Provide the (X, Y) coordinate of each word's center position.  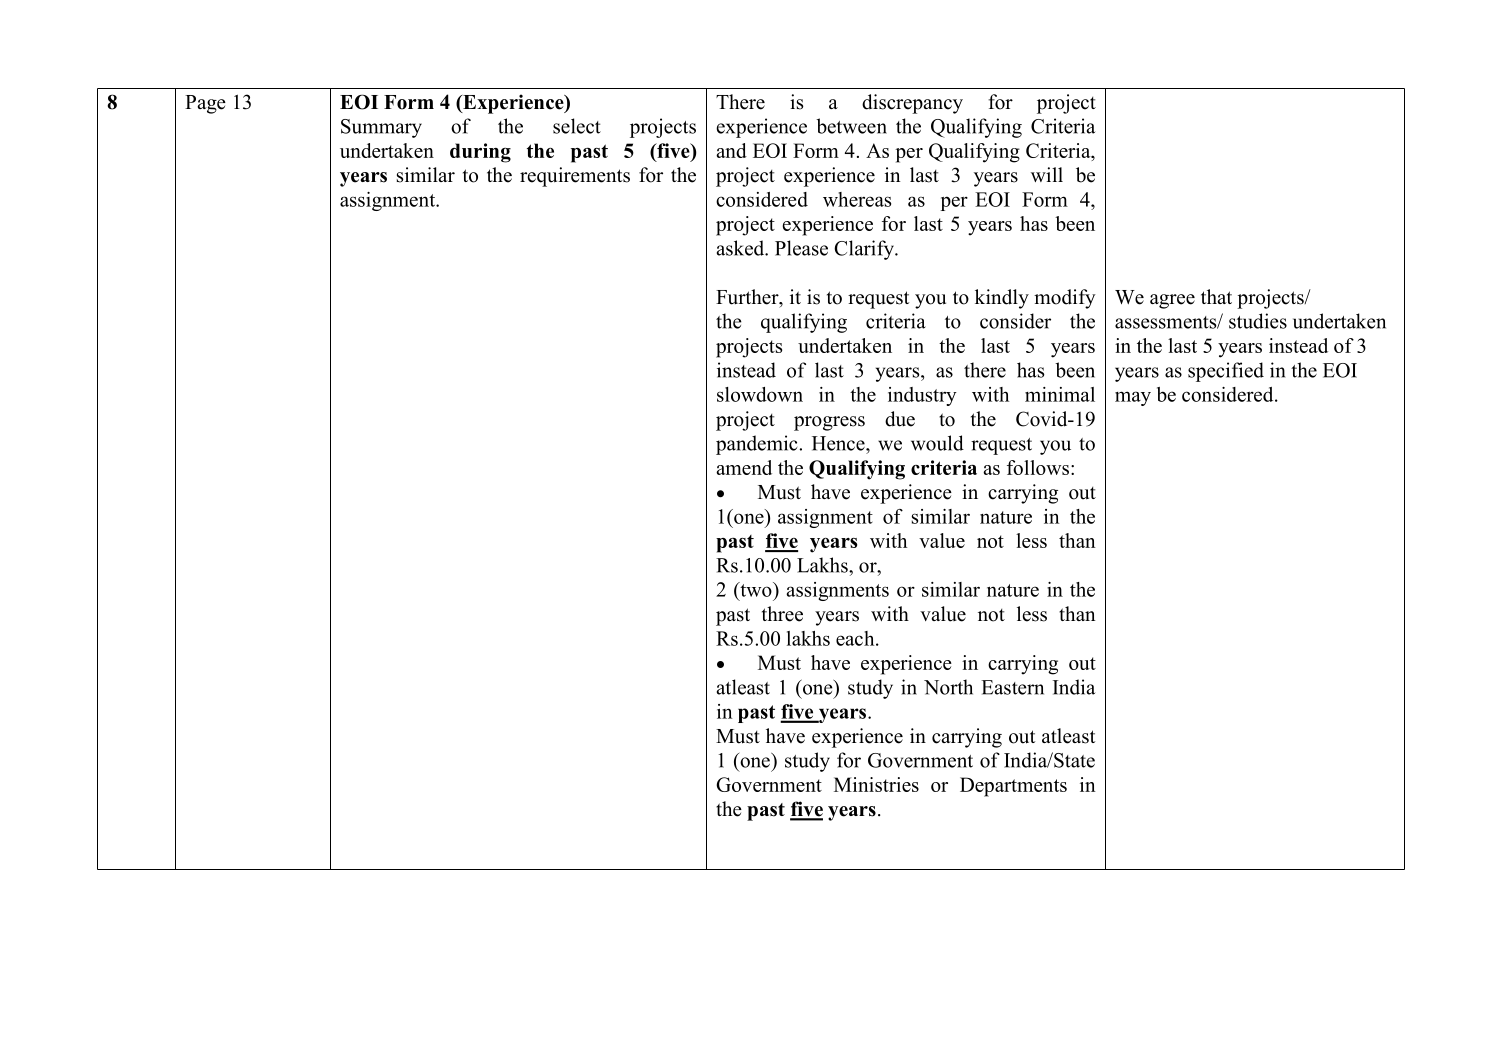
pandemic (758, 445)
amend (744, 467)
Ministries (876, 784)
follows (1038, 467)
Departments (1013, 787)
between (851, 126)
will (1047, 174)
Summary (381, 128)
